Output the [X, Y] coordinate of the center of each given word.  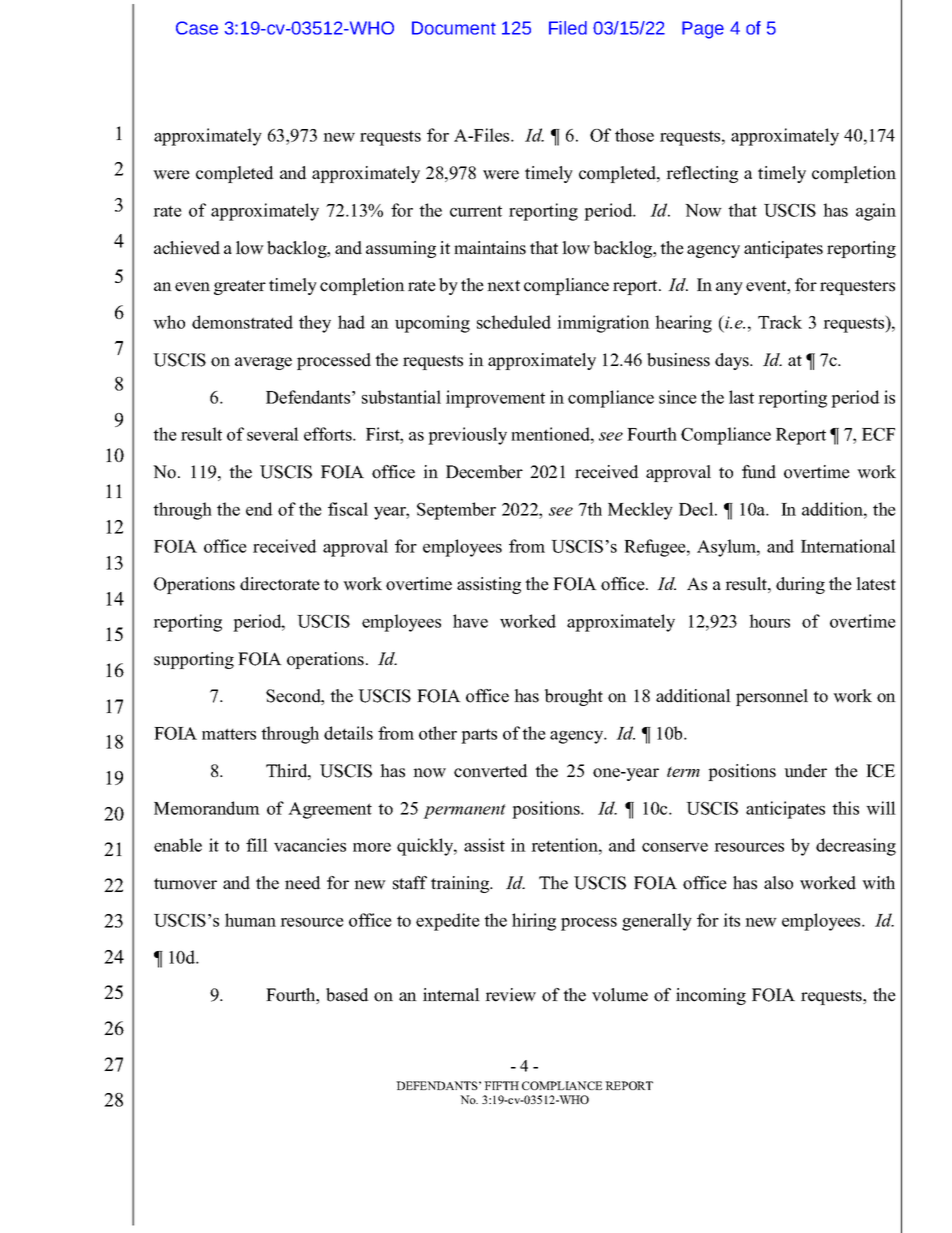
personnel [772, 697]
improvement [495, 399]
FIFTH [501, 1085]
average [263, 363]
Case [197, 28]
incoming [711, 996]
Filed [568, 28]
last [741, 397]
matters [229, 734]
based [347, 995]
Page [703, 30]
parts [479, 736]
